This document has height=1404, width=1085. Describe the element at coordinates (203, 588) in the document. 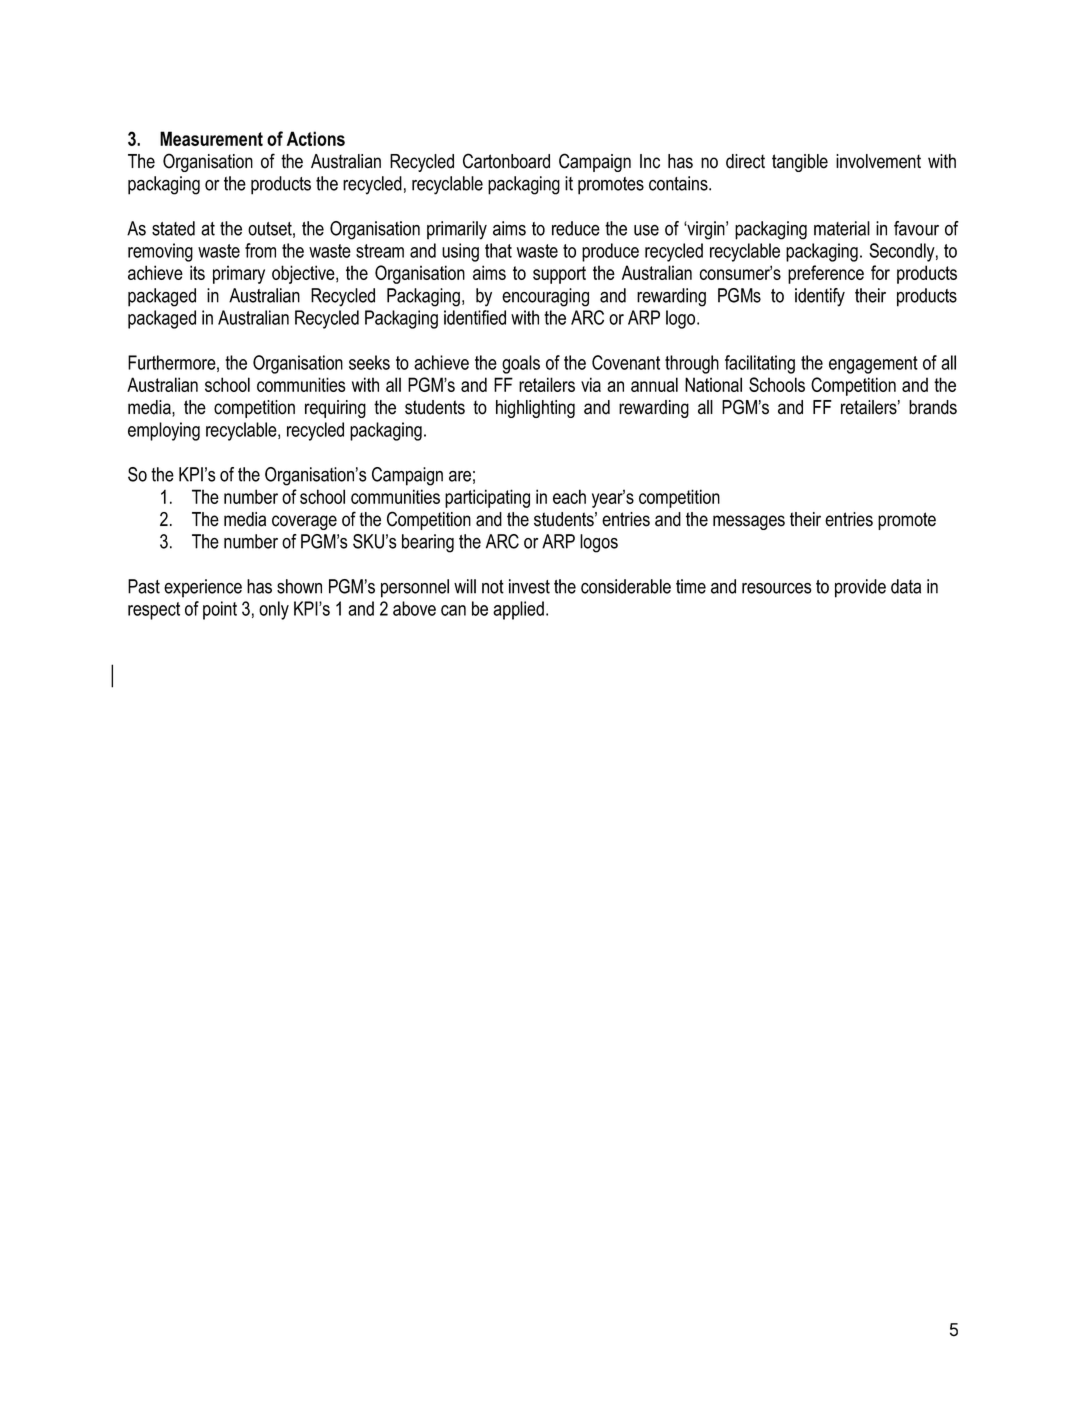

I see `experience` at that location.
